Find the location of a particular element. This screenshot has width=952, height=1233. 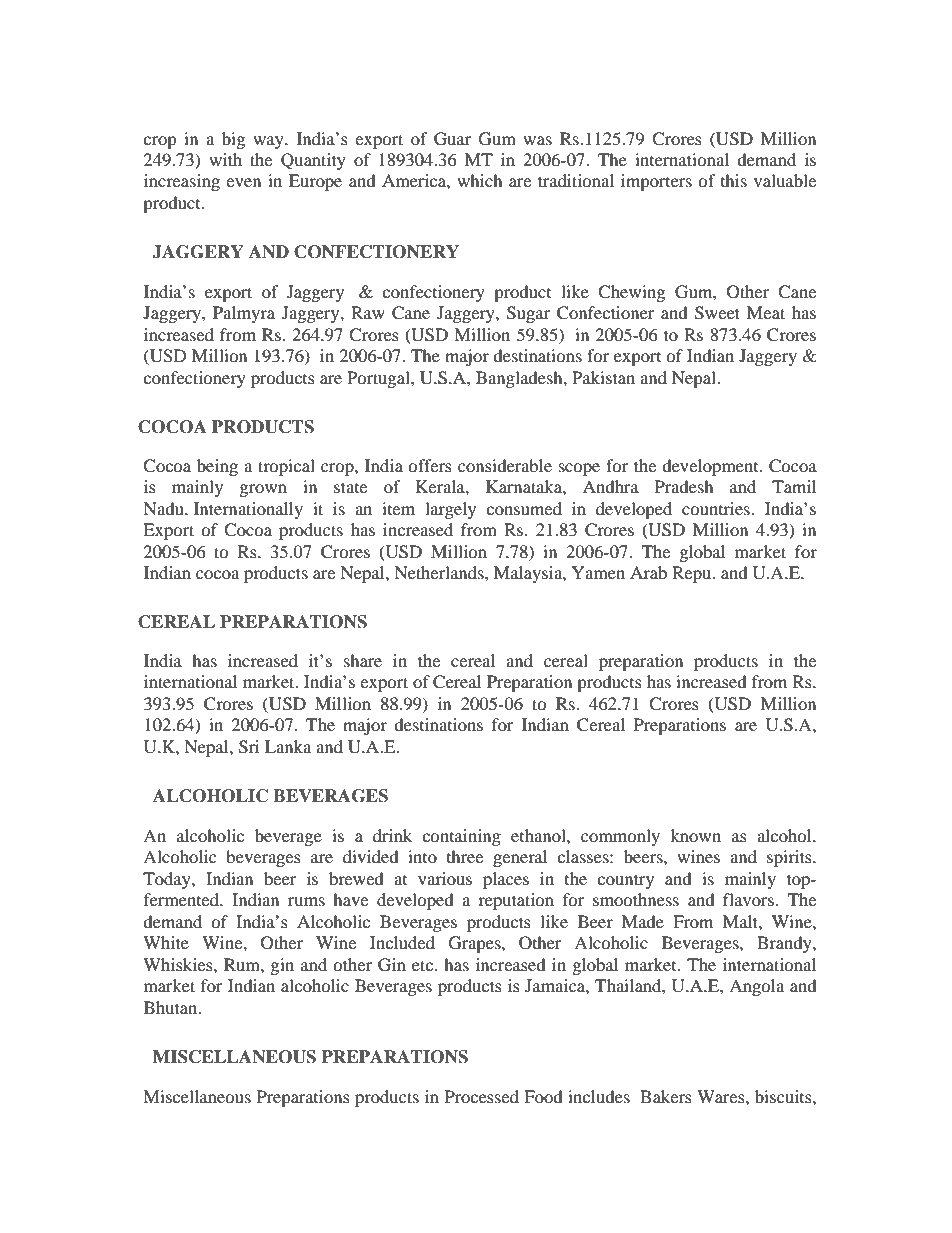

considerable is located at coordinates (505, 465).
